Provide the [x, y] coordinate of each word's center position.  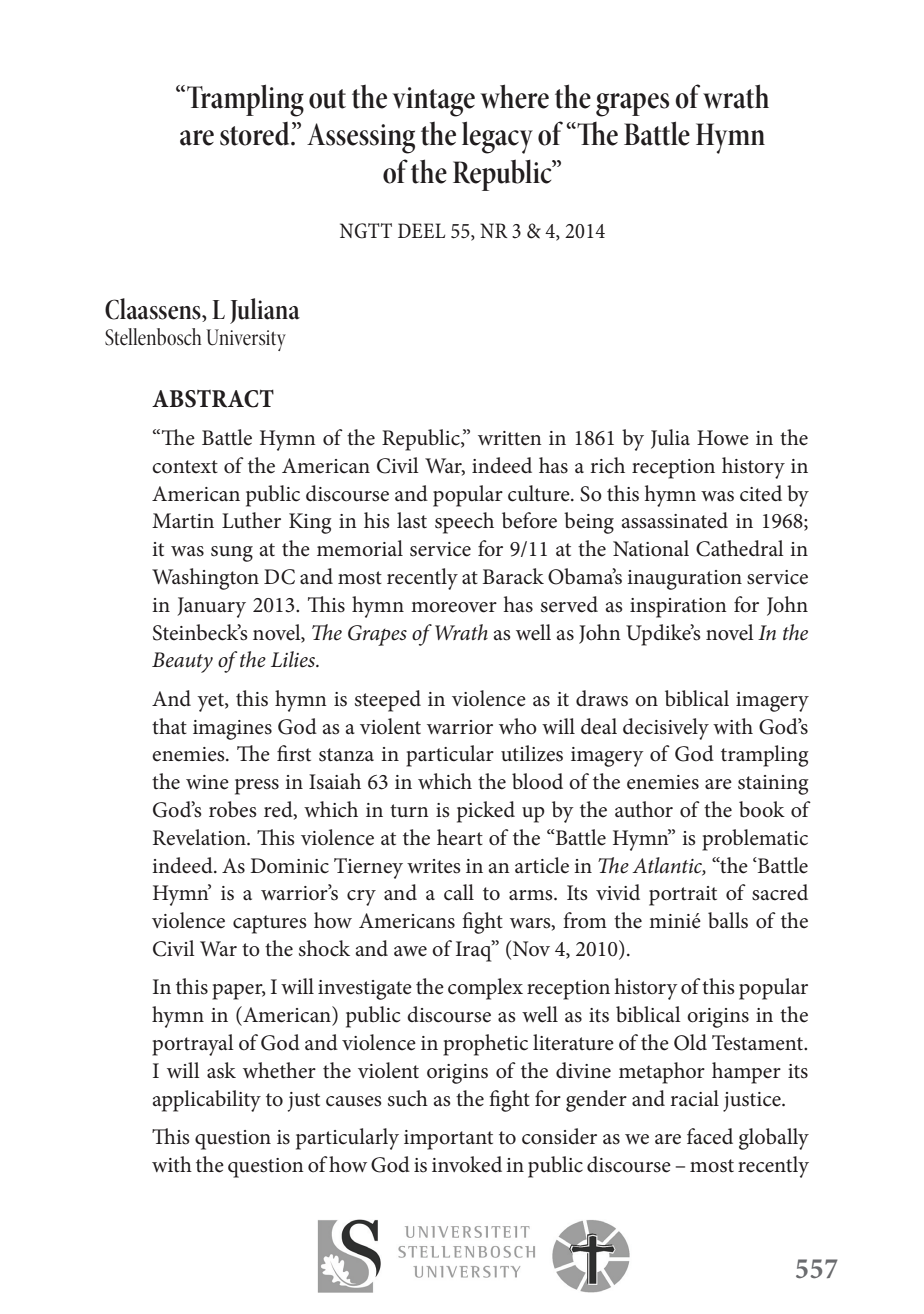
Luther [251, 520]
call [459, 892]
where [514, 96]
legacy [497, 137]
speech [464, 523]
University [246, 340]
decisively [666, 729]
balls [728, 920]
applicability [207, 1101]
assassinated [675, 520]
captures [270, 924]
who [518, 726]
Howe [723, 438]
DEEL [421, 230]
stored [256, 134]
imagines [232, 730]
